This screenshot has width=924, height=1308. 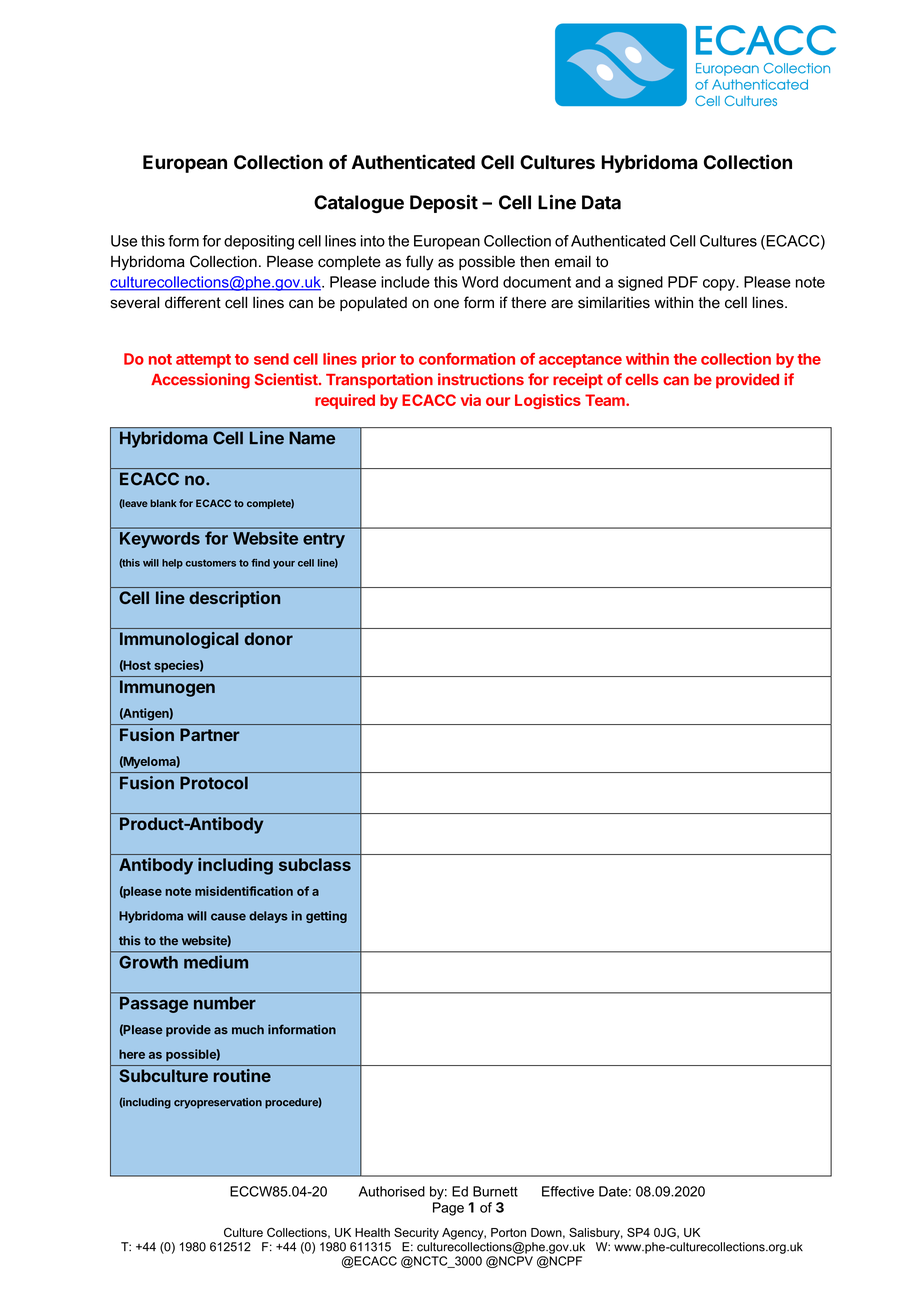 What do you see at coordinates (568, 1191) in the screenshot?
I see `Effective` at bounding box center [568, 1191].
